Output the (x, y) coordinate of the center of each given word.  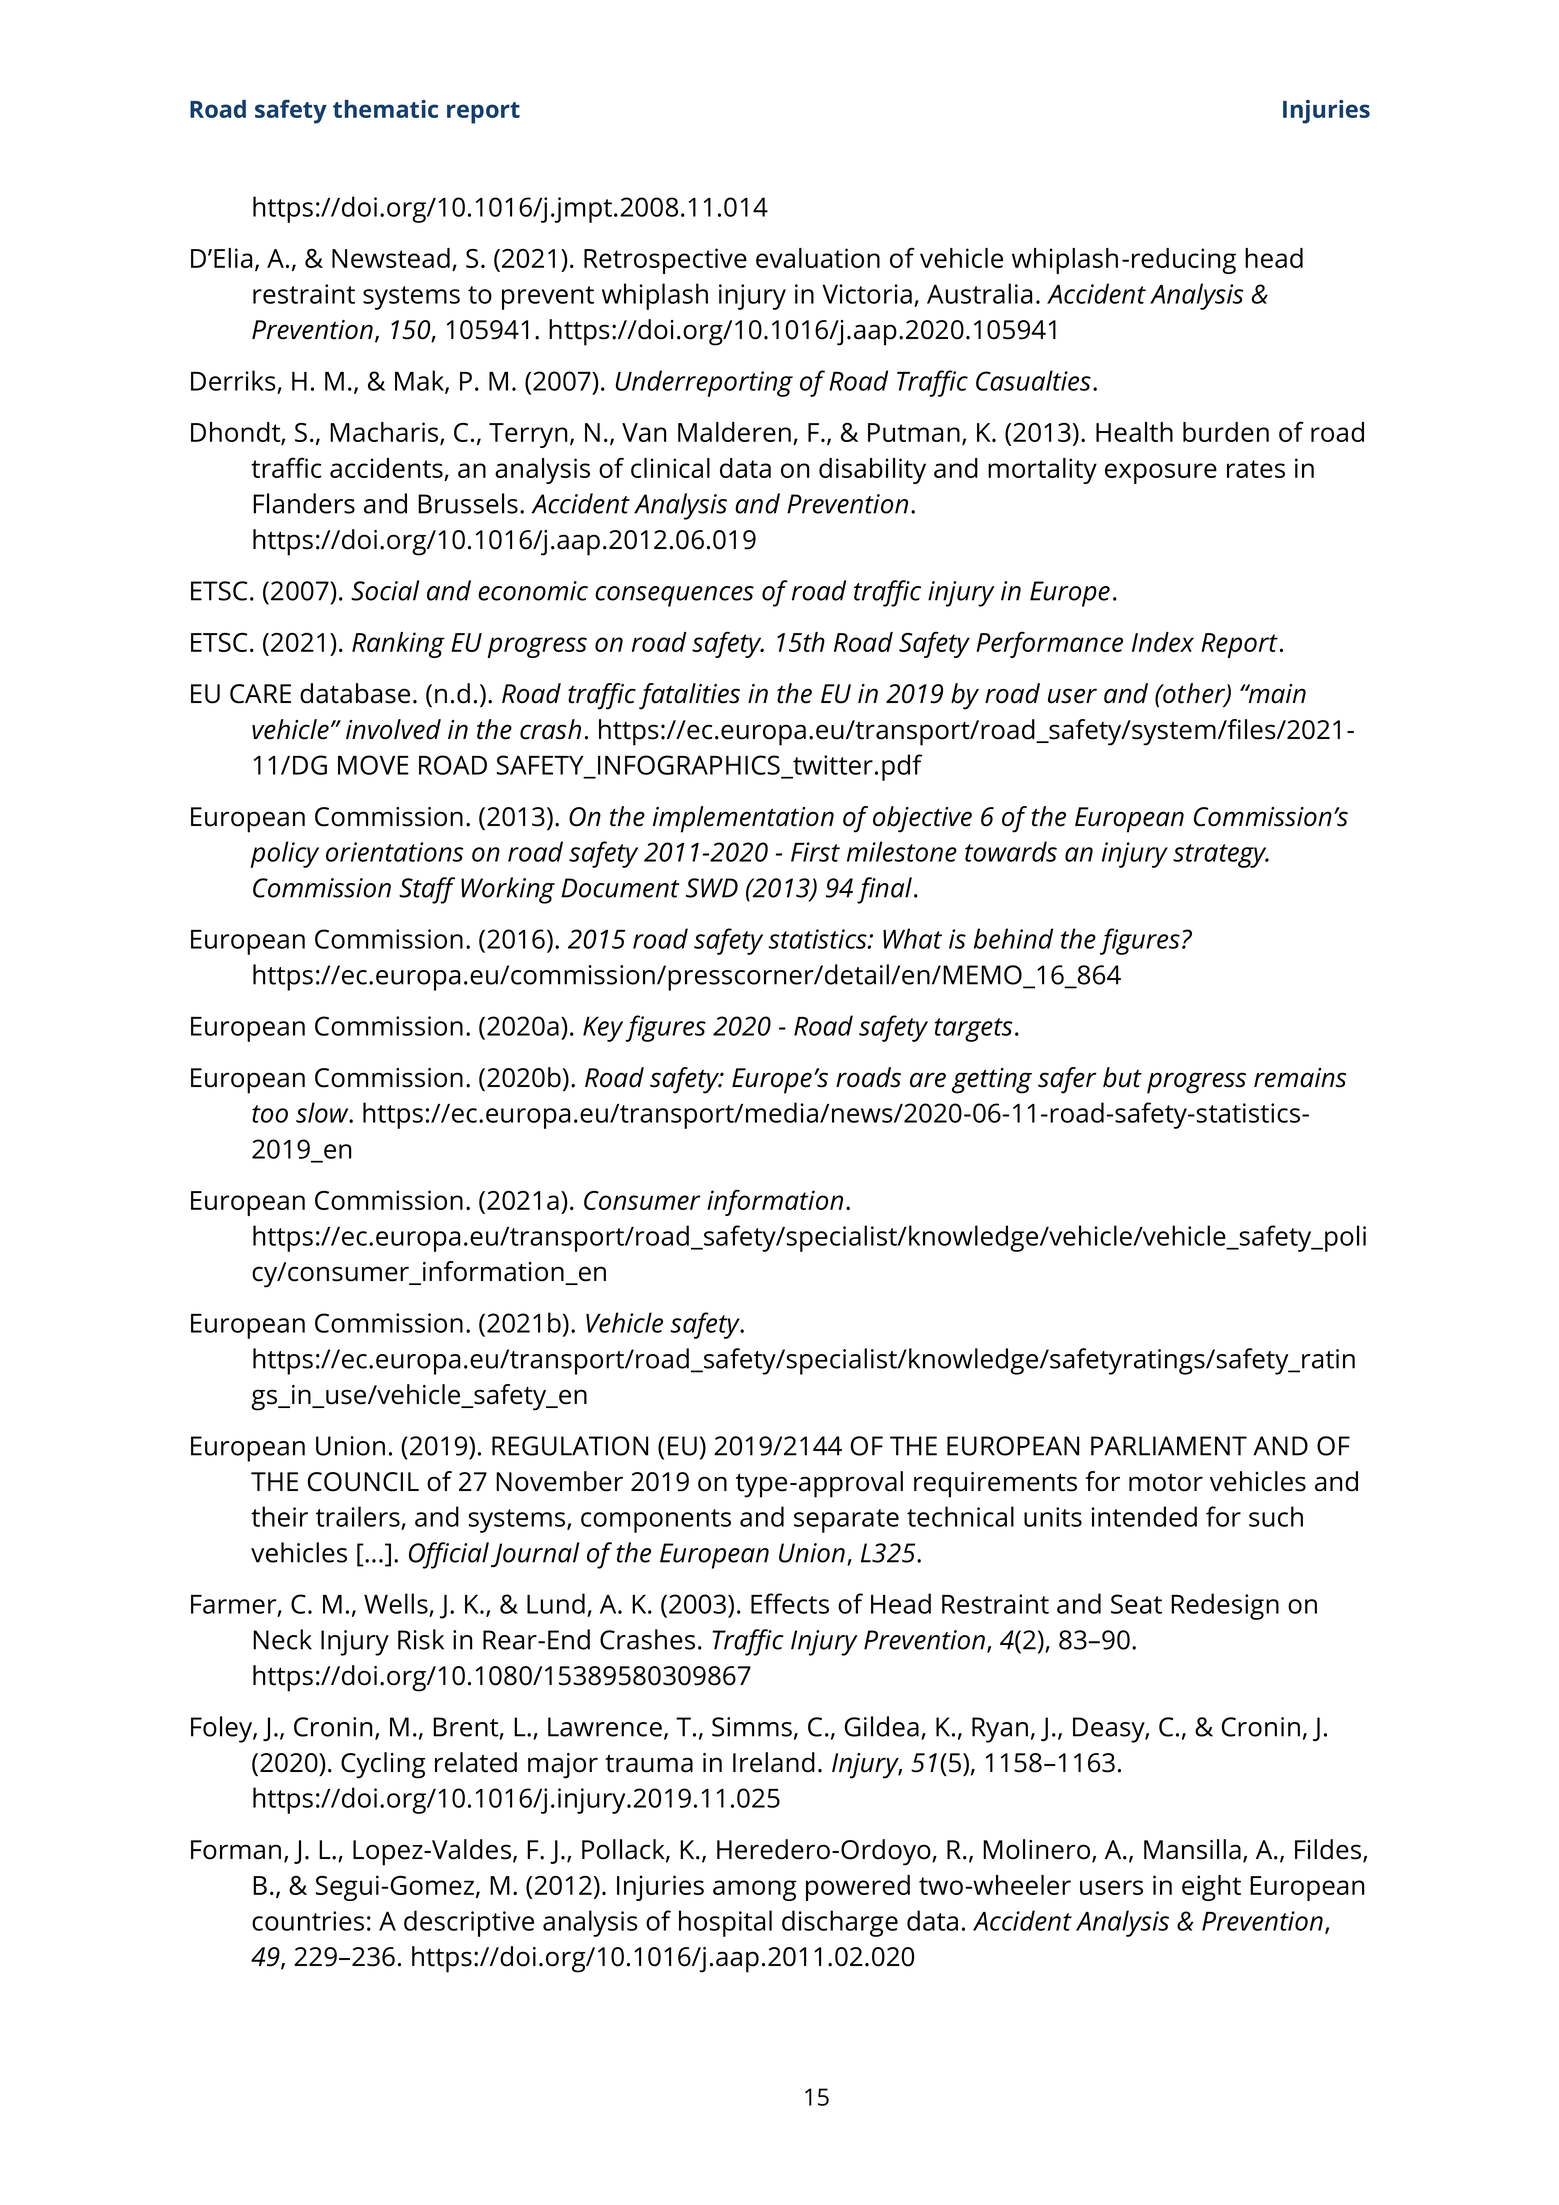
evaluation (818, 258)
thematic (385, 109)
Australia (979, 293)
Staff (427, 890)
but (1122, 1077)
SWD (712, 888)
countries (308, 1921)
